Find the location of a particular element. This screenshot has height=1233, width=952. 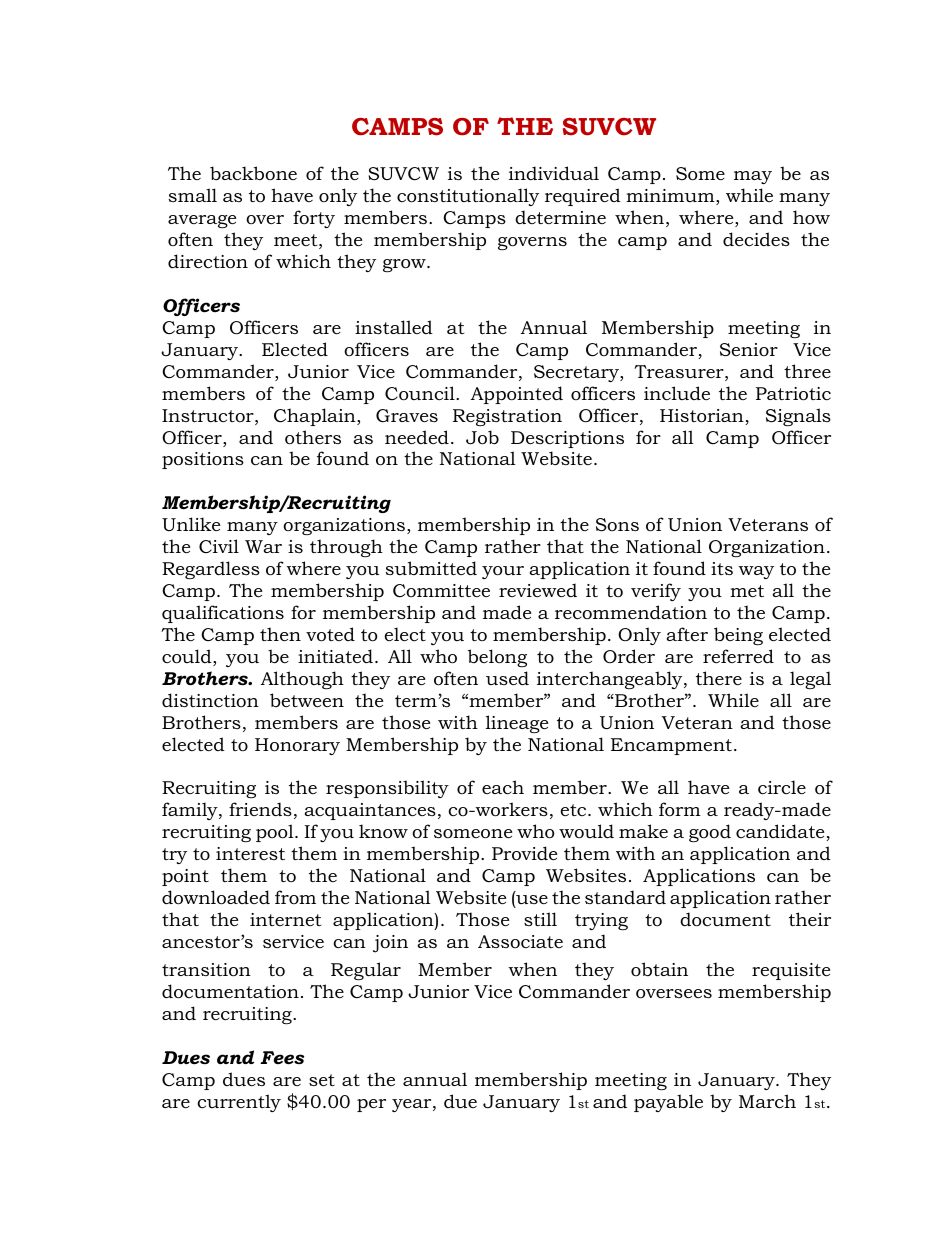

War is located at coordinates (263, 546).
